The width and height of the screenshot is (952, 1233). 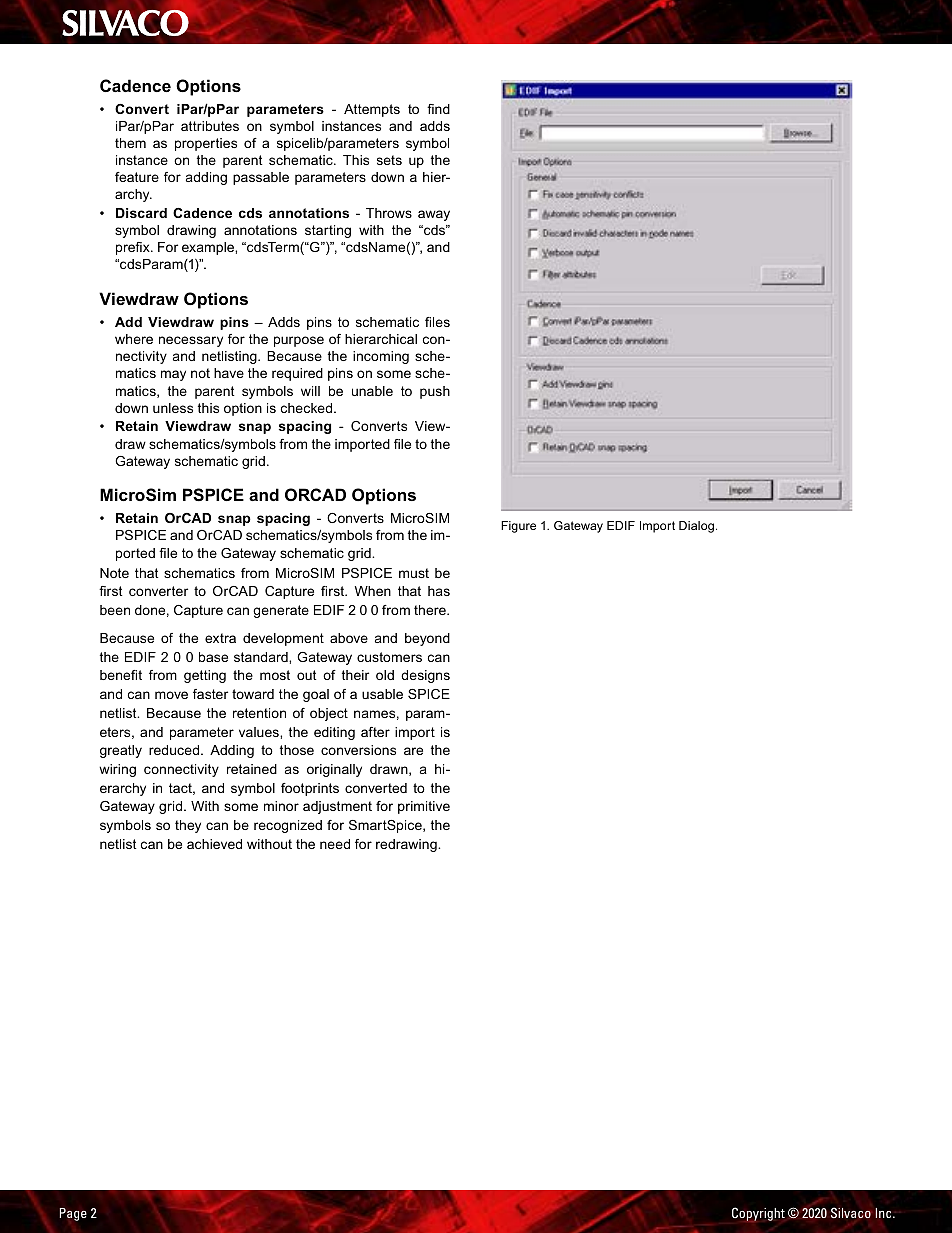 I want to click on Page, so click(x=73, y=1214).
